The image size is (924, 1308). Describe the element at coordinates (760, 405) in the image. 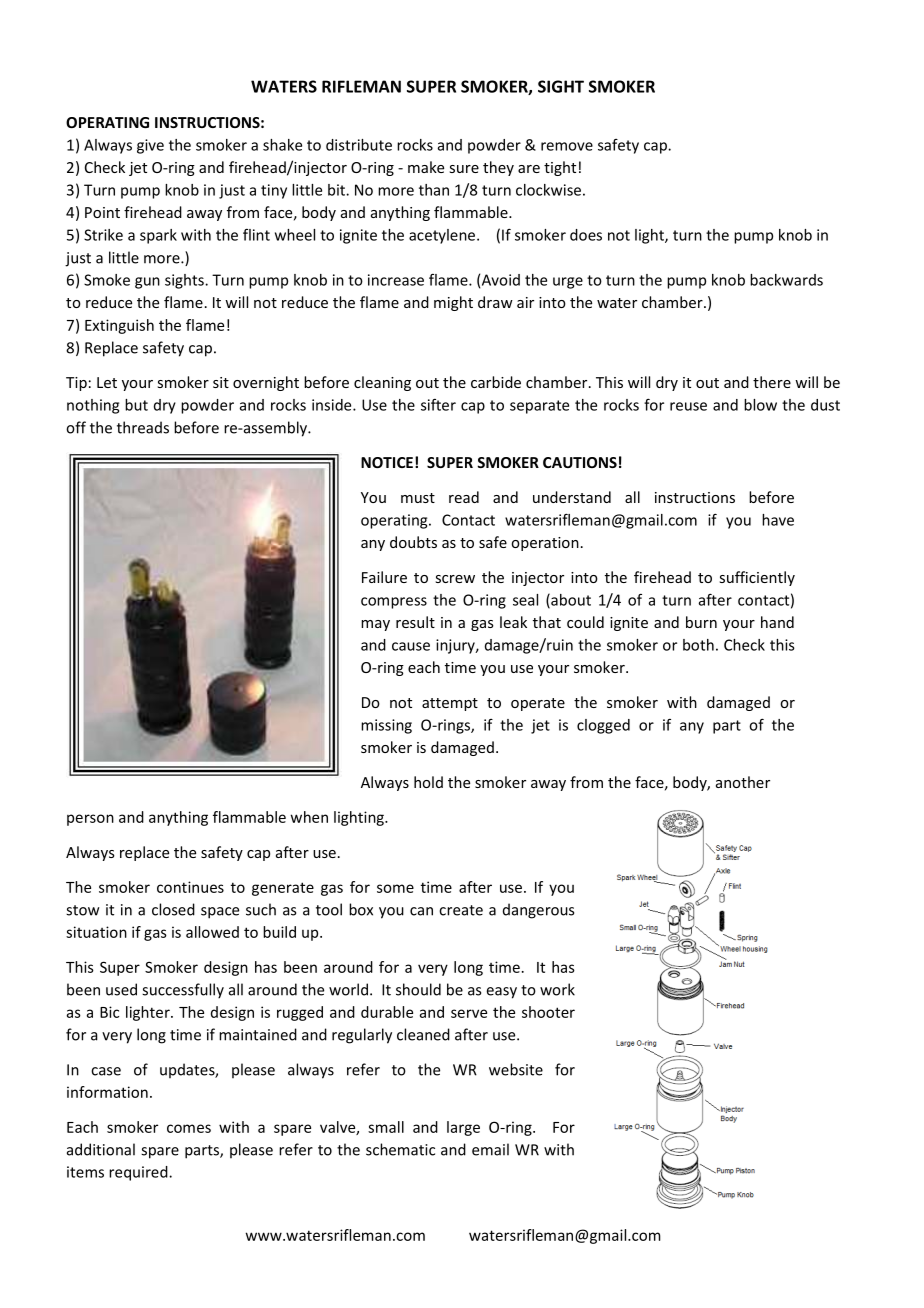

I see `blow` at that location.
